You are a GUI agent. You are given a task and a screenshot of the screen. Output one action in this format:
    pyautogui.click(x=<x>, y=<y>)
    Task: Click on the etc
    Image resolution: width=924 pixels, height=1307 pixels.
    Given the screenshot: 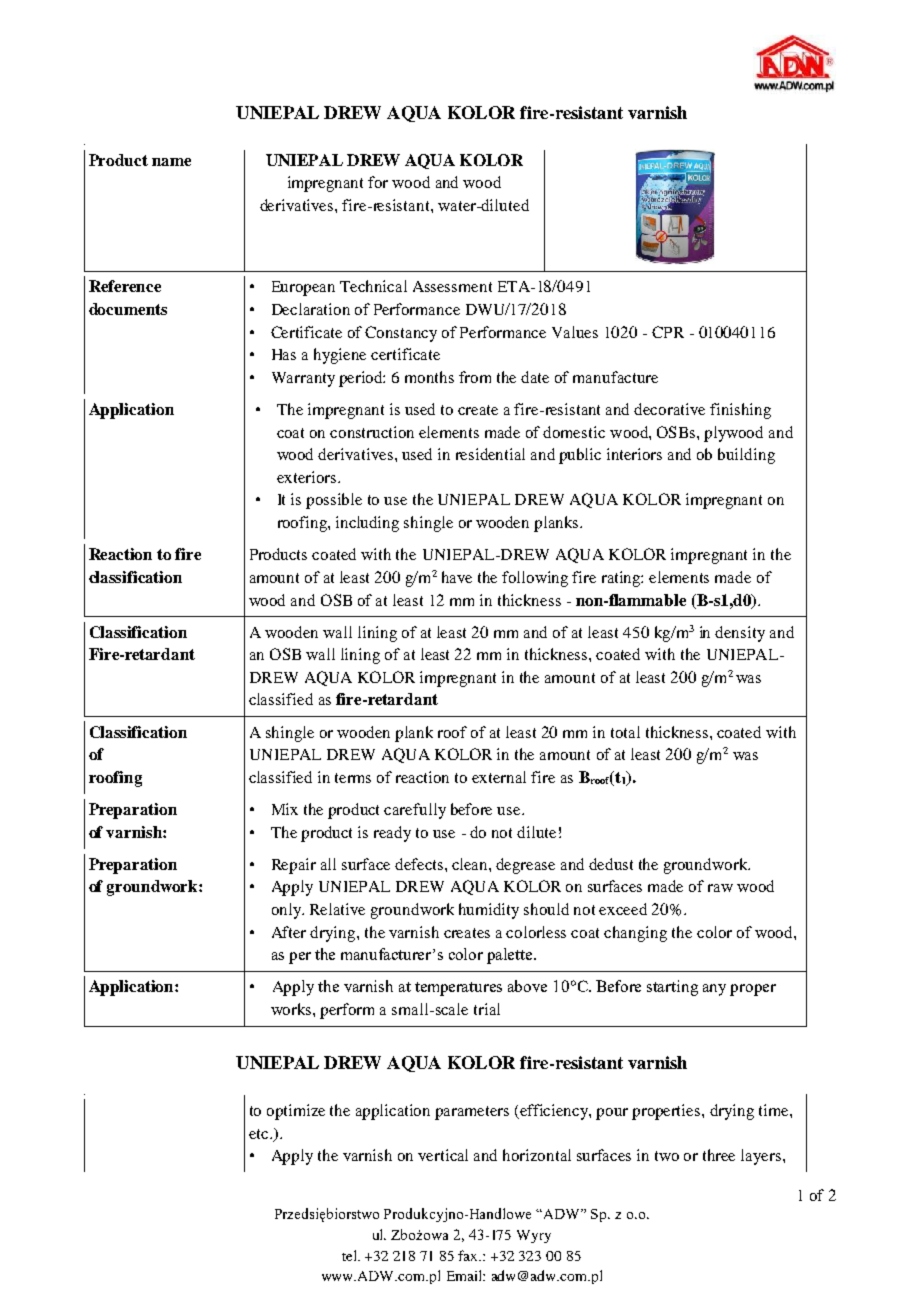 What is the action you would take?
    pyautogui.click(x=260, y=1134)
